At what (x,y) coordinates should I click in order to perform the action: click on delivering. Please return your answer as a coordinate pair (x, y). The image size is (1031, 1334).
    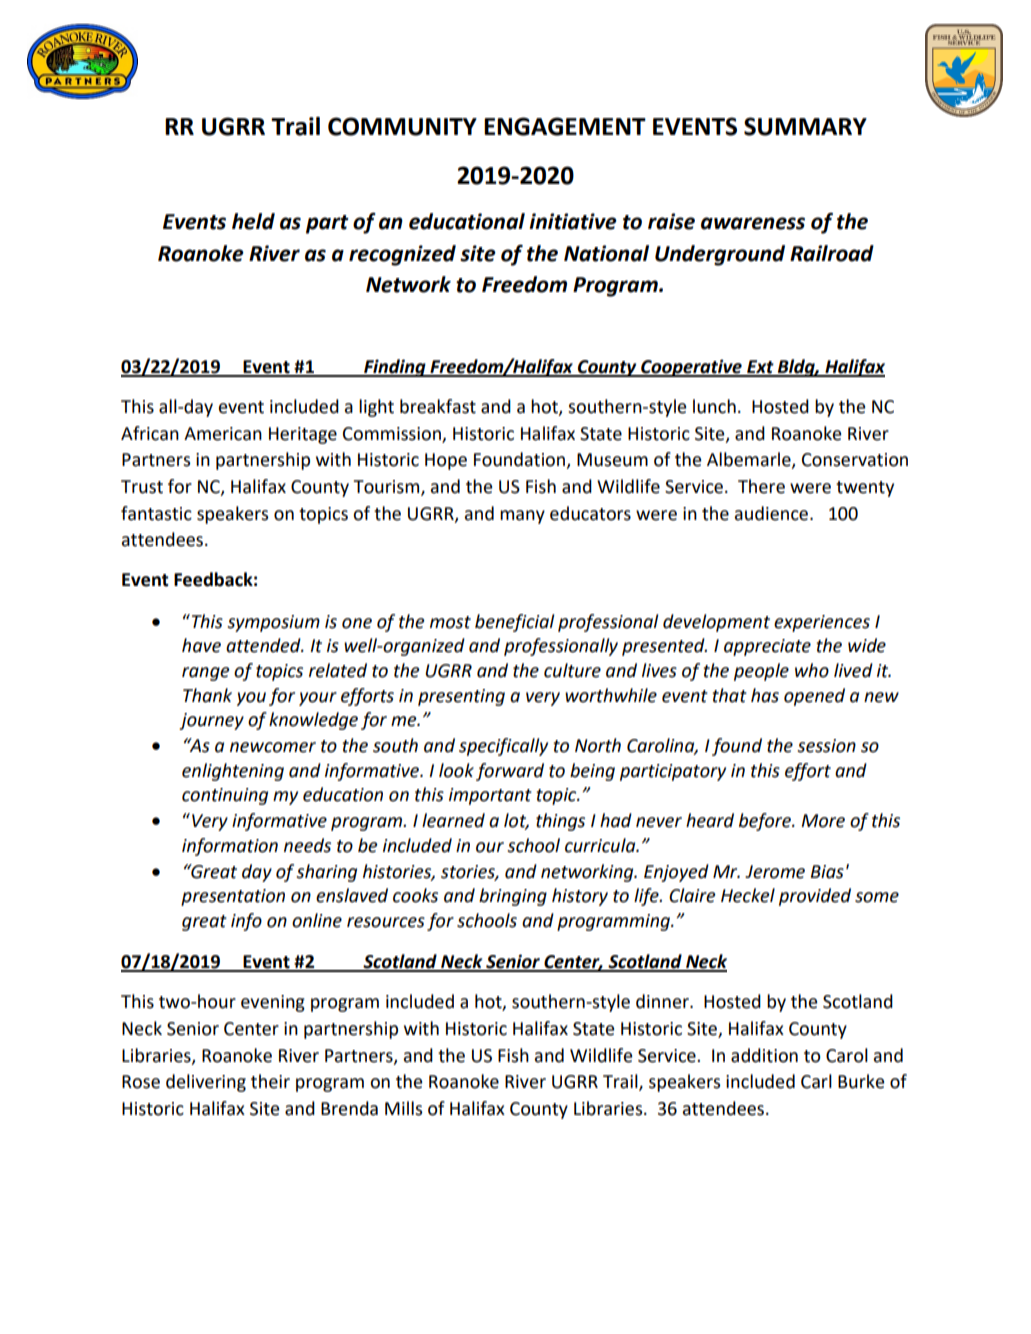
    Looking at the image, I should click on (206, 1083).
